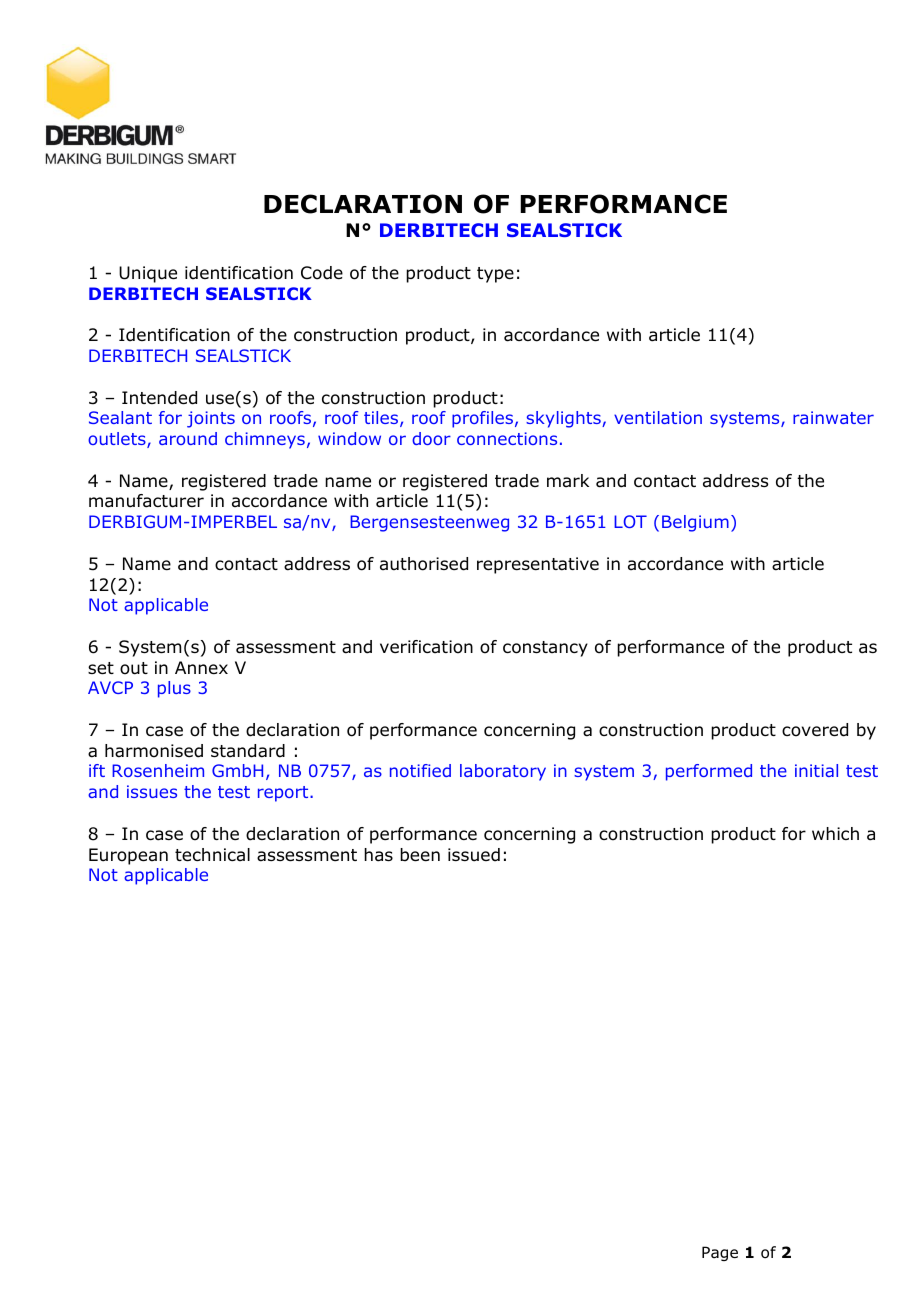  I want to click on performed, so click(709, 772).
